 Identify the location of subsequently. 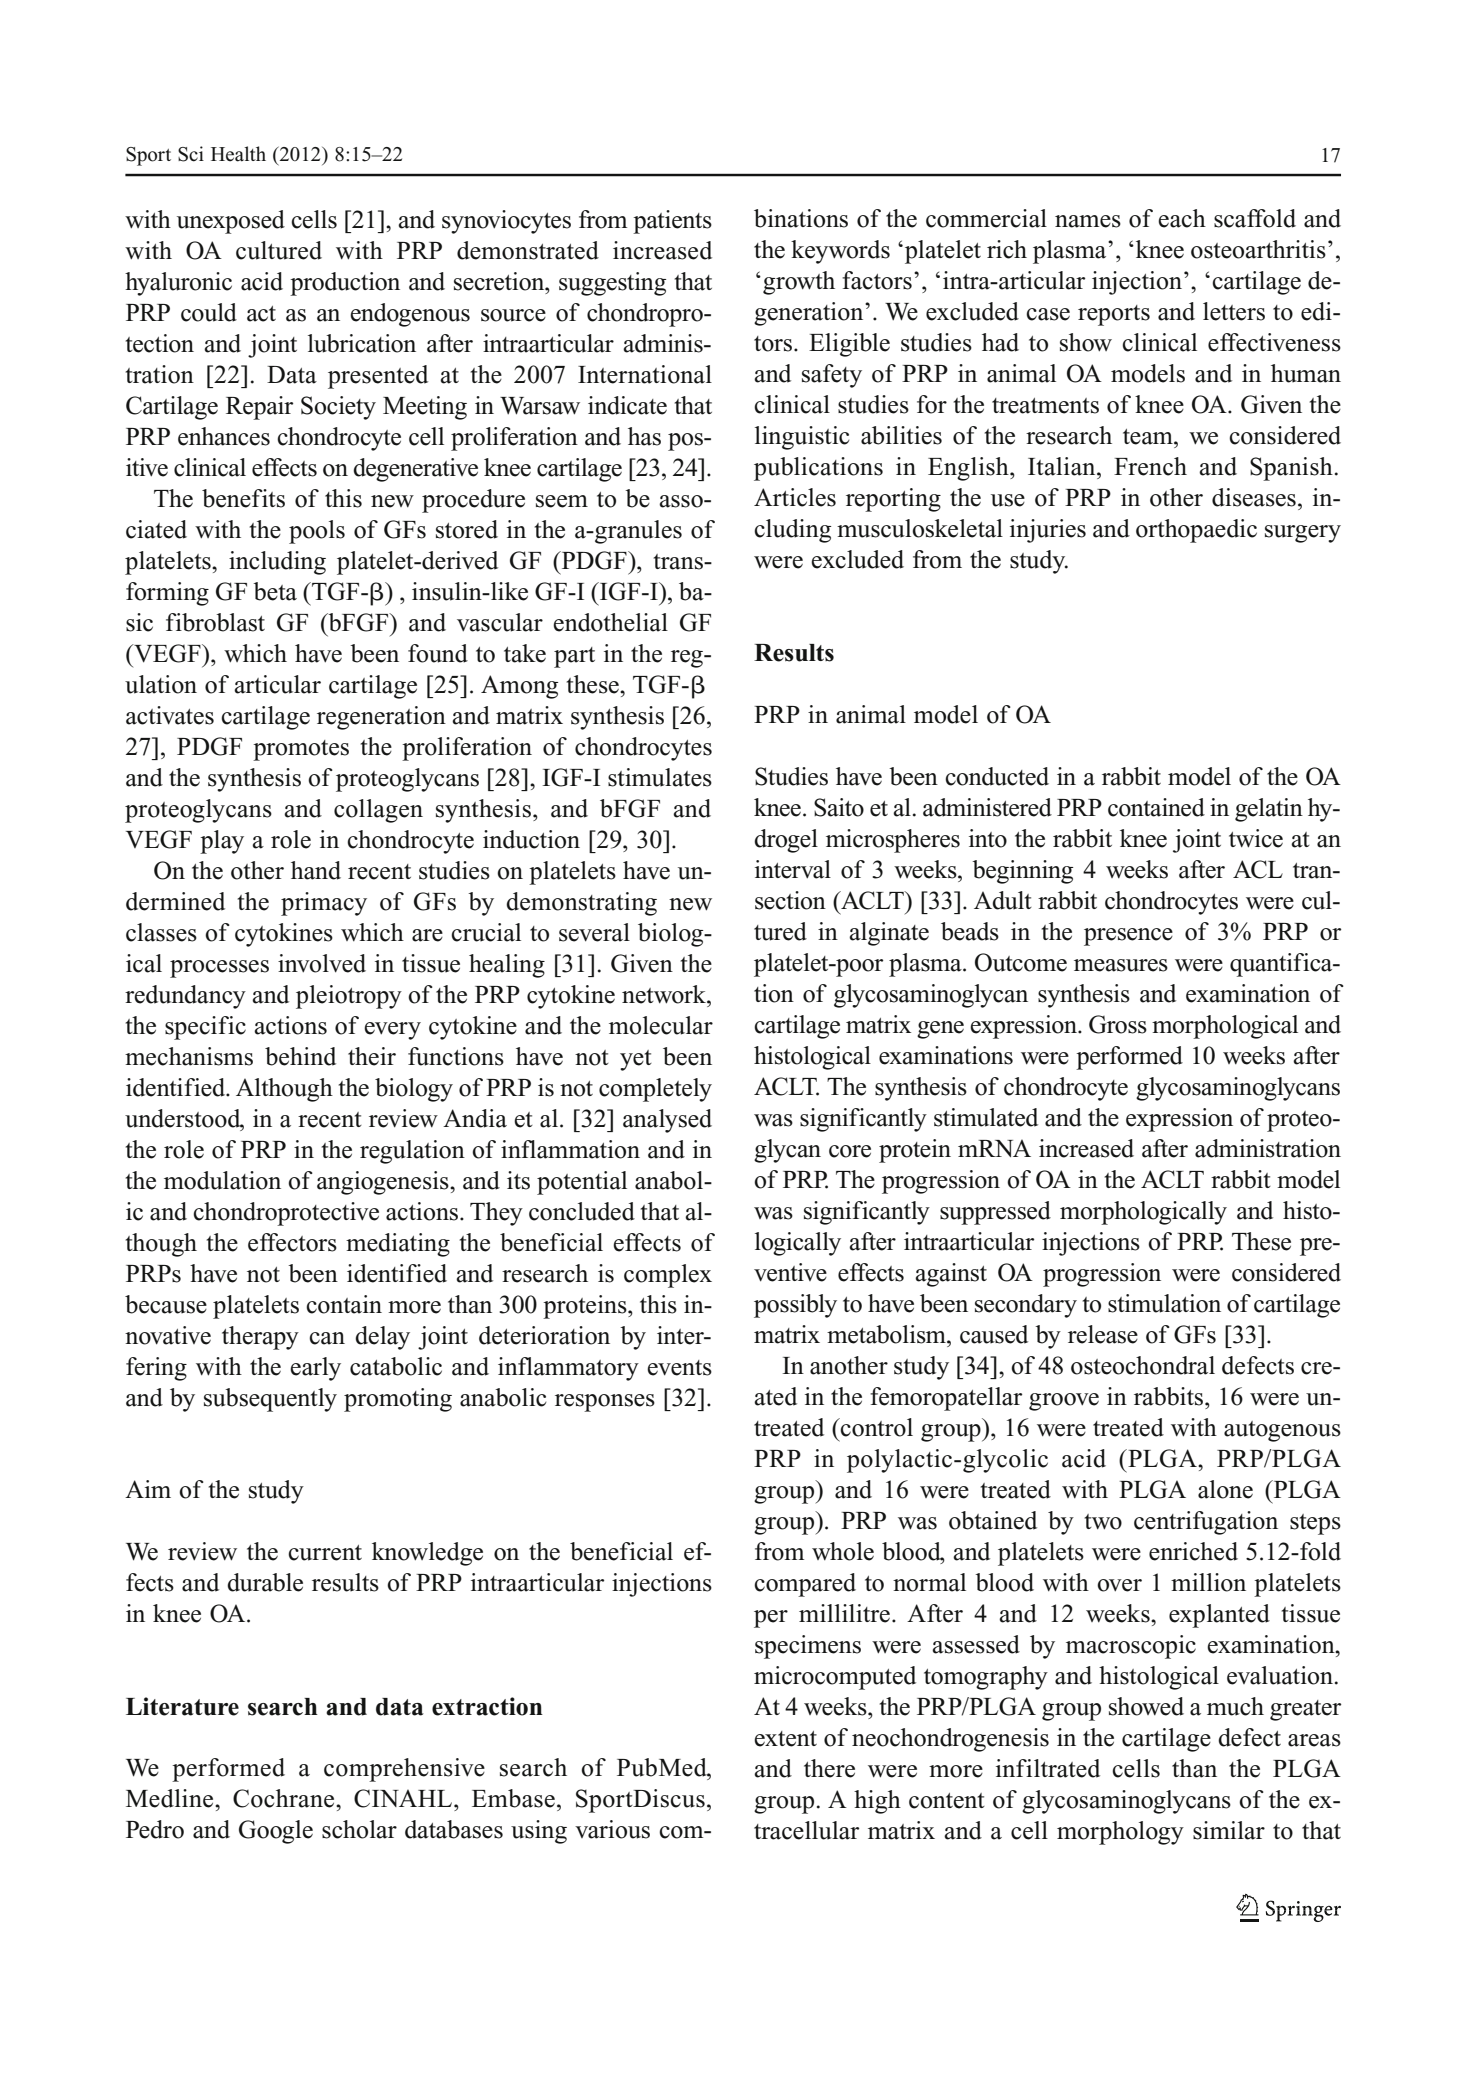
(270, 1400).
